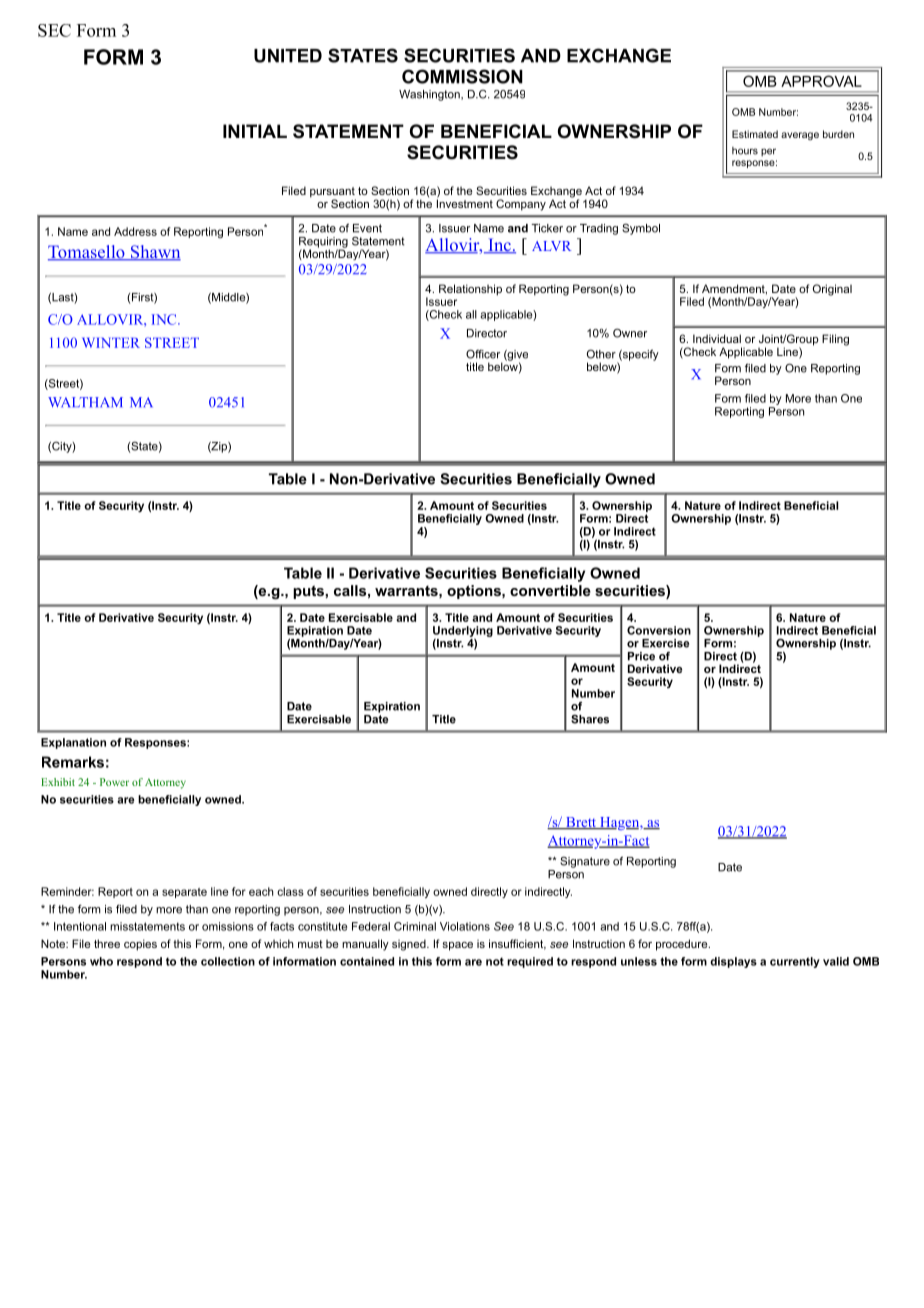  I want to click on Price, so click(641, 656).
